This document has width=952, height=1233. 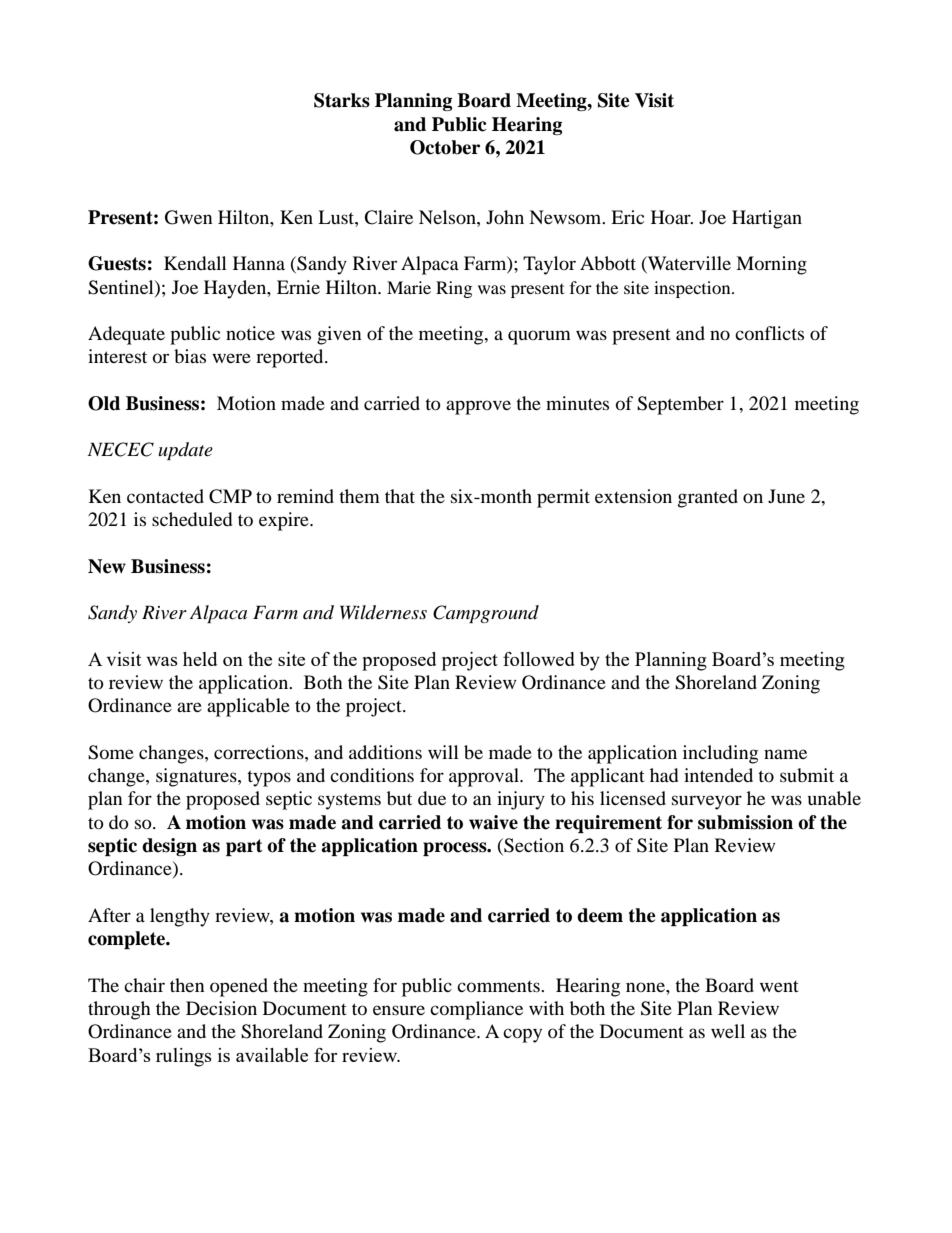 What do you see at coordinates (221, 1008) in the document?
I see `Decision` at bounding box center [221, 1008].
